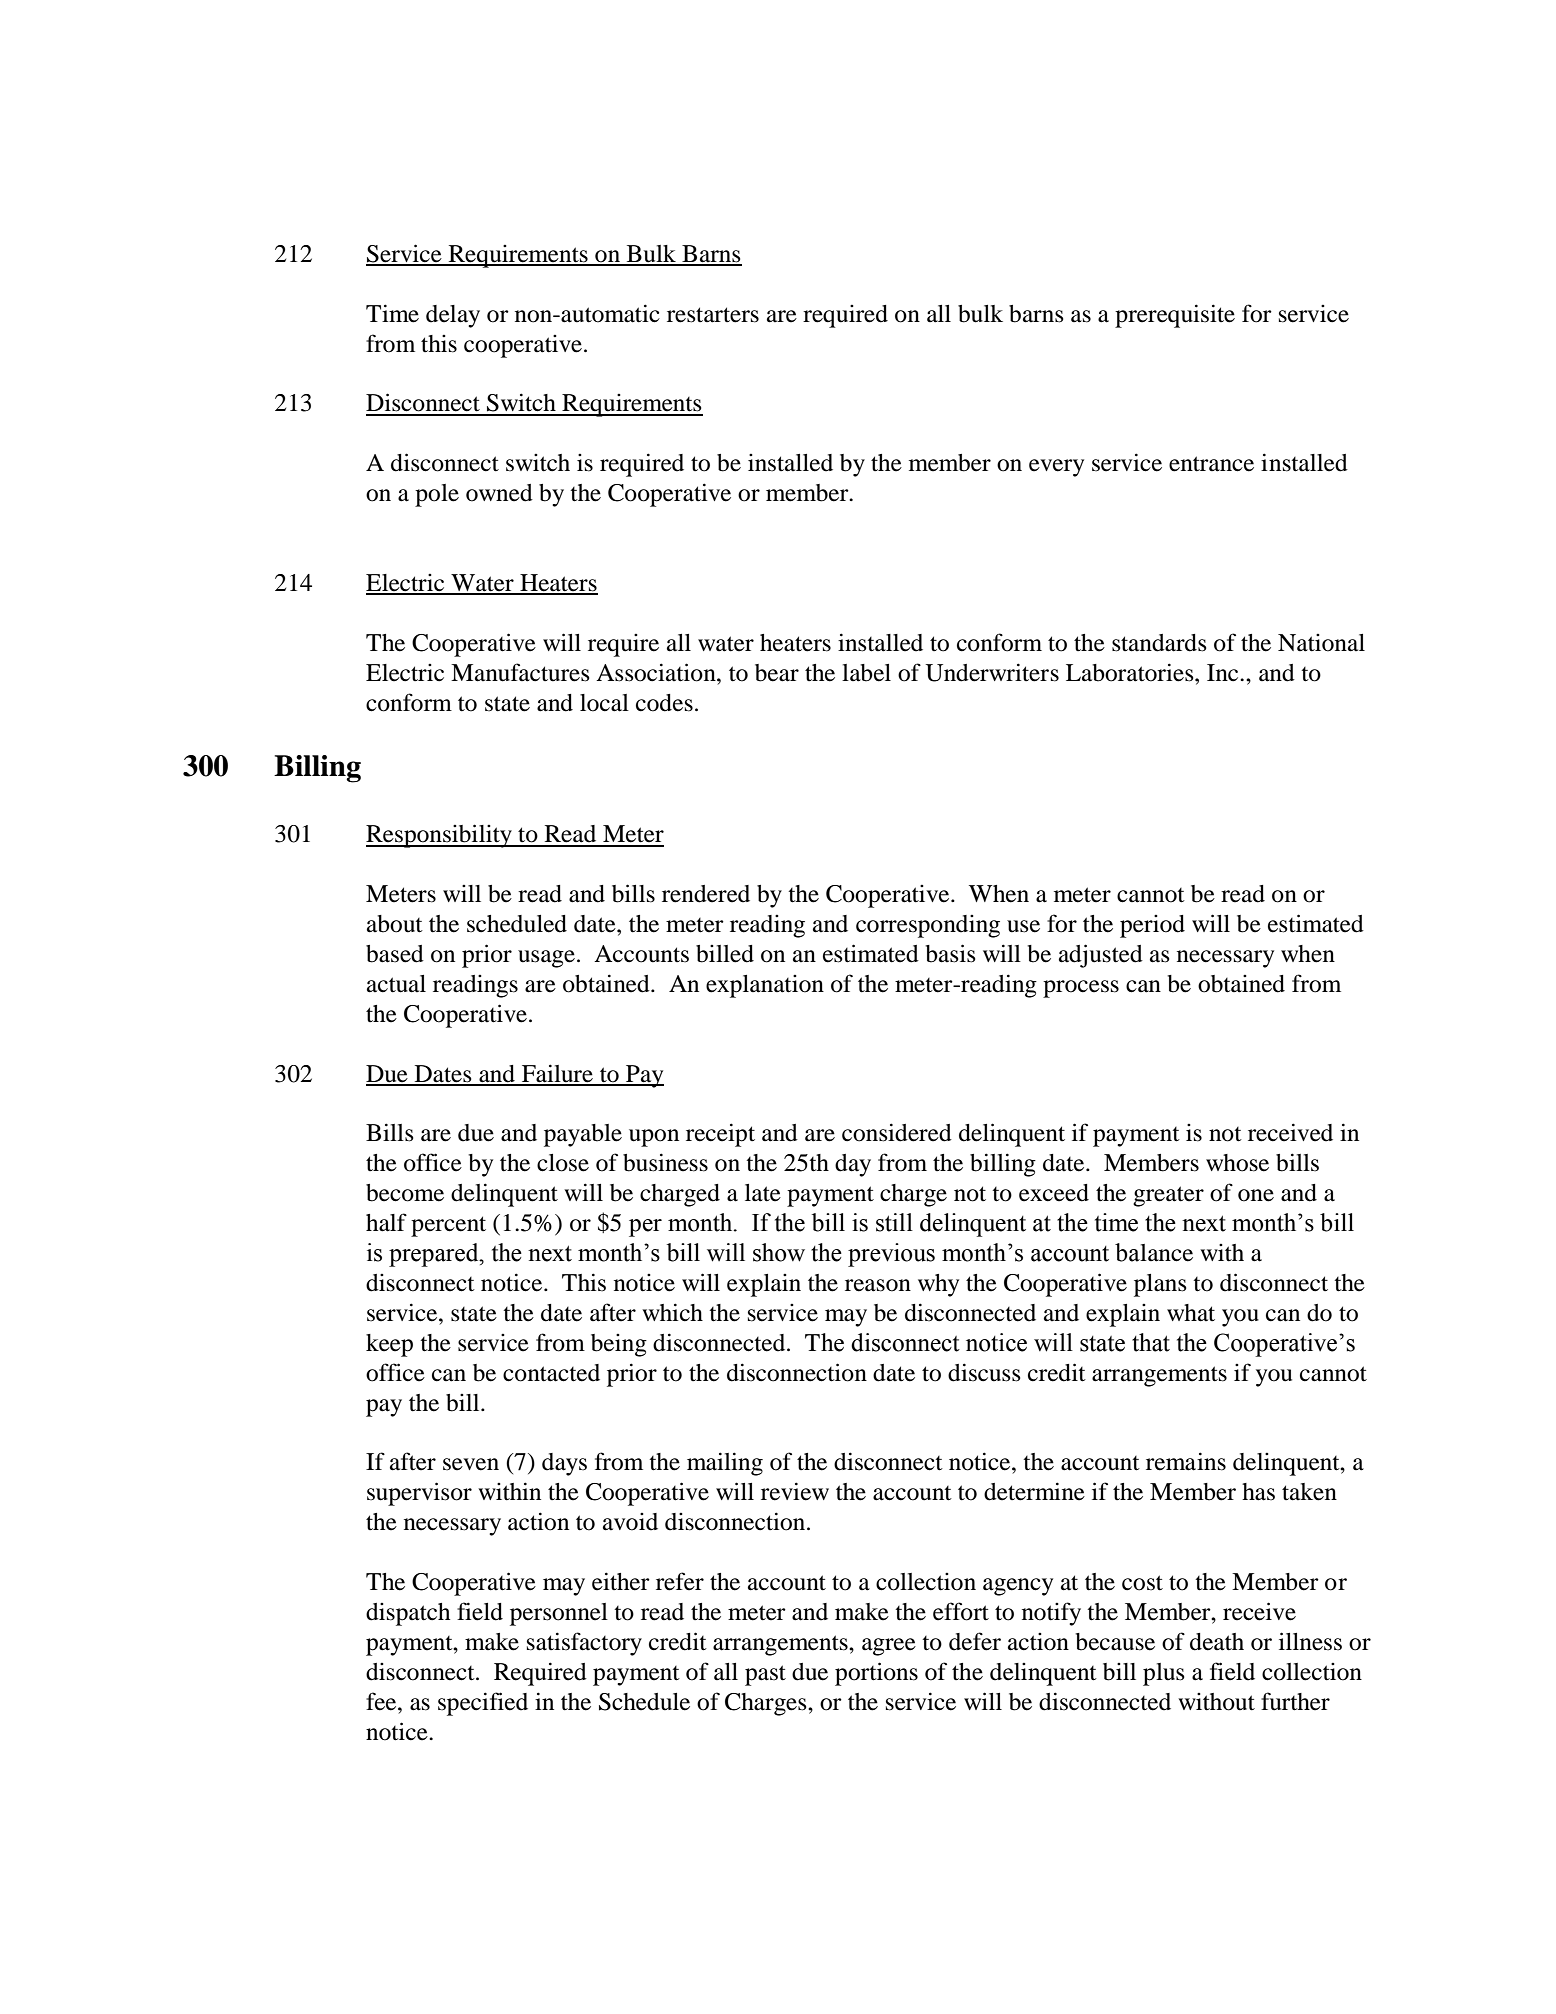 The height and width of the document is (2014, 1556). I want to click on specified, so click(483, 1704).
